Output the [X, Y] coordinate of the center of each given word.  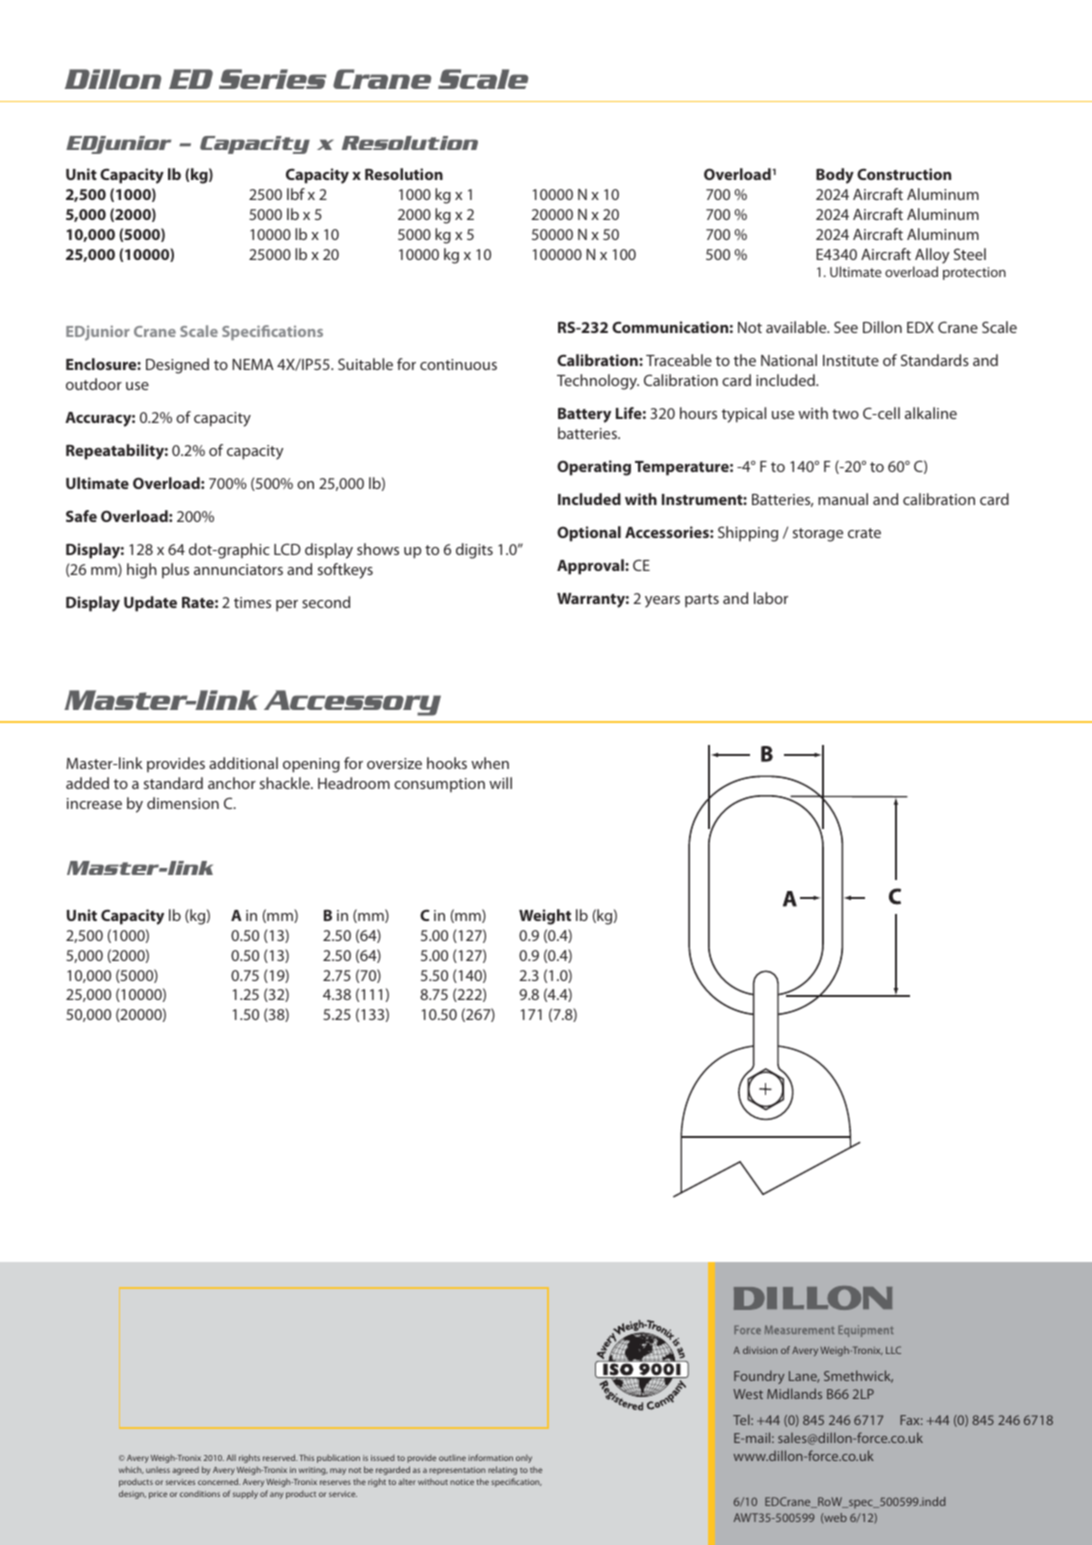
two [845, 414]
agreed [185, 1470]
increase [94, 803]
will [500, 783]
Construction [904, 174]
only [524, 1458]
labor [771, 598]
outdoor [94, 384]
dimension [183, 803]
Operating [594, 468]
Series [272, 79]
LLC [893, 1350]
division [760, 1350]
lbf [296, 194]
